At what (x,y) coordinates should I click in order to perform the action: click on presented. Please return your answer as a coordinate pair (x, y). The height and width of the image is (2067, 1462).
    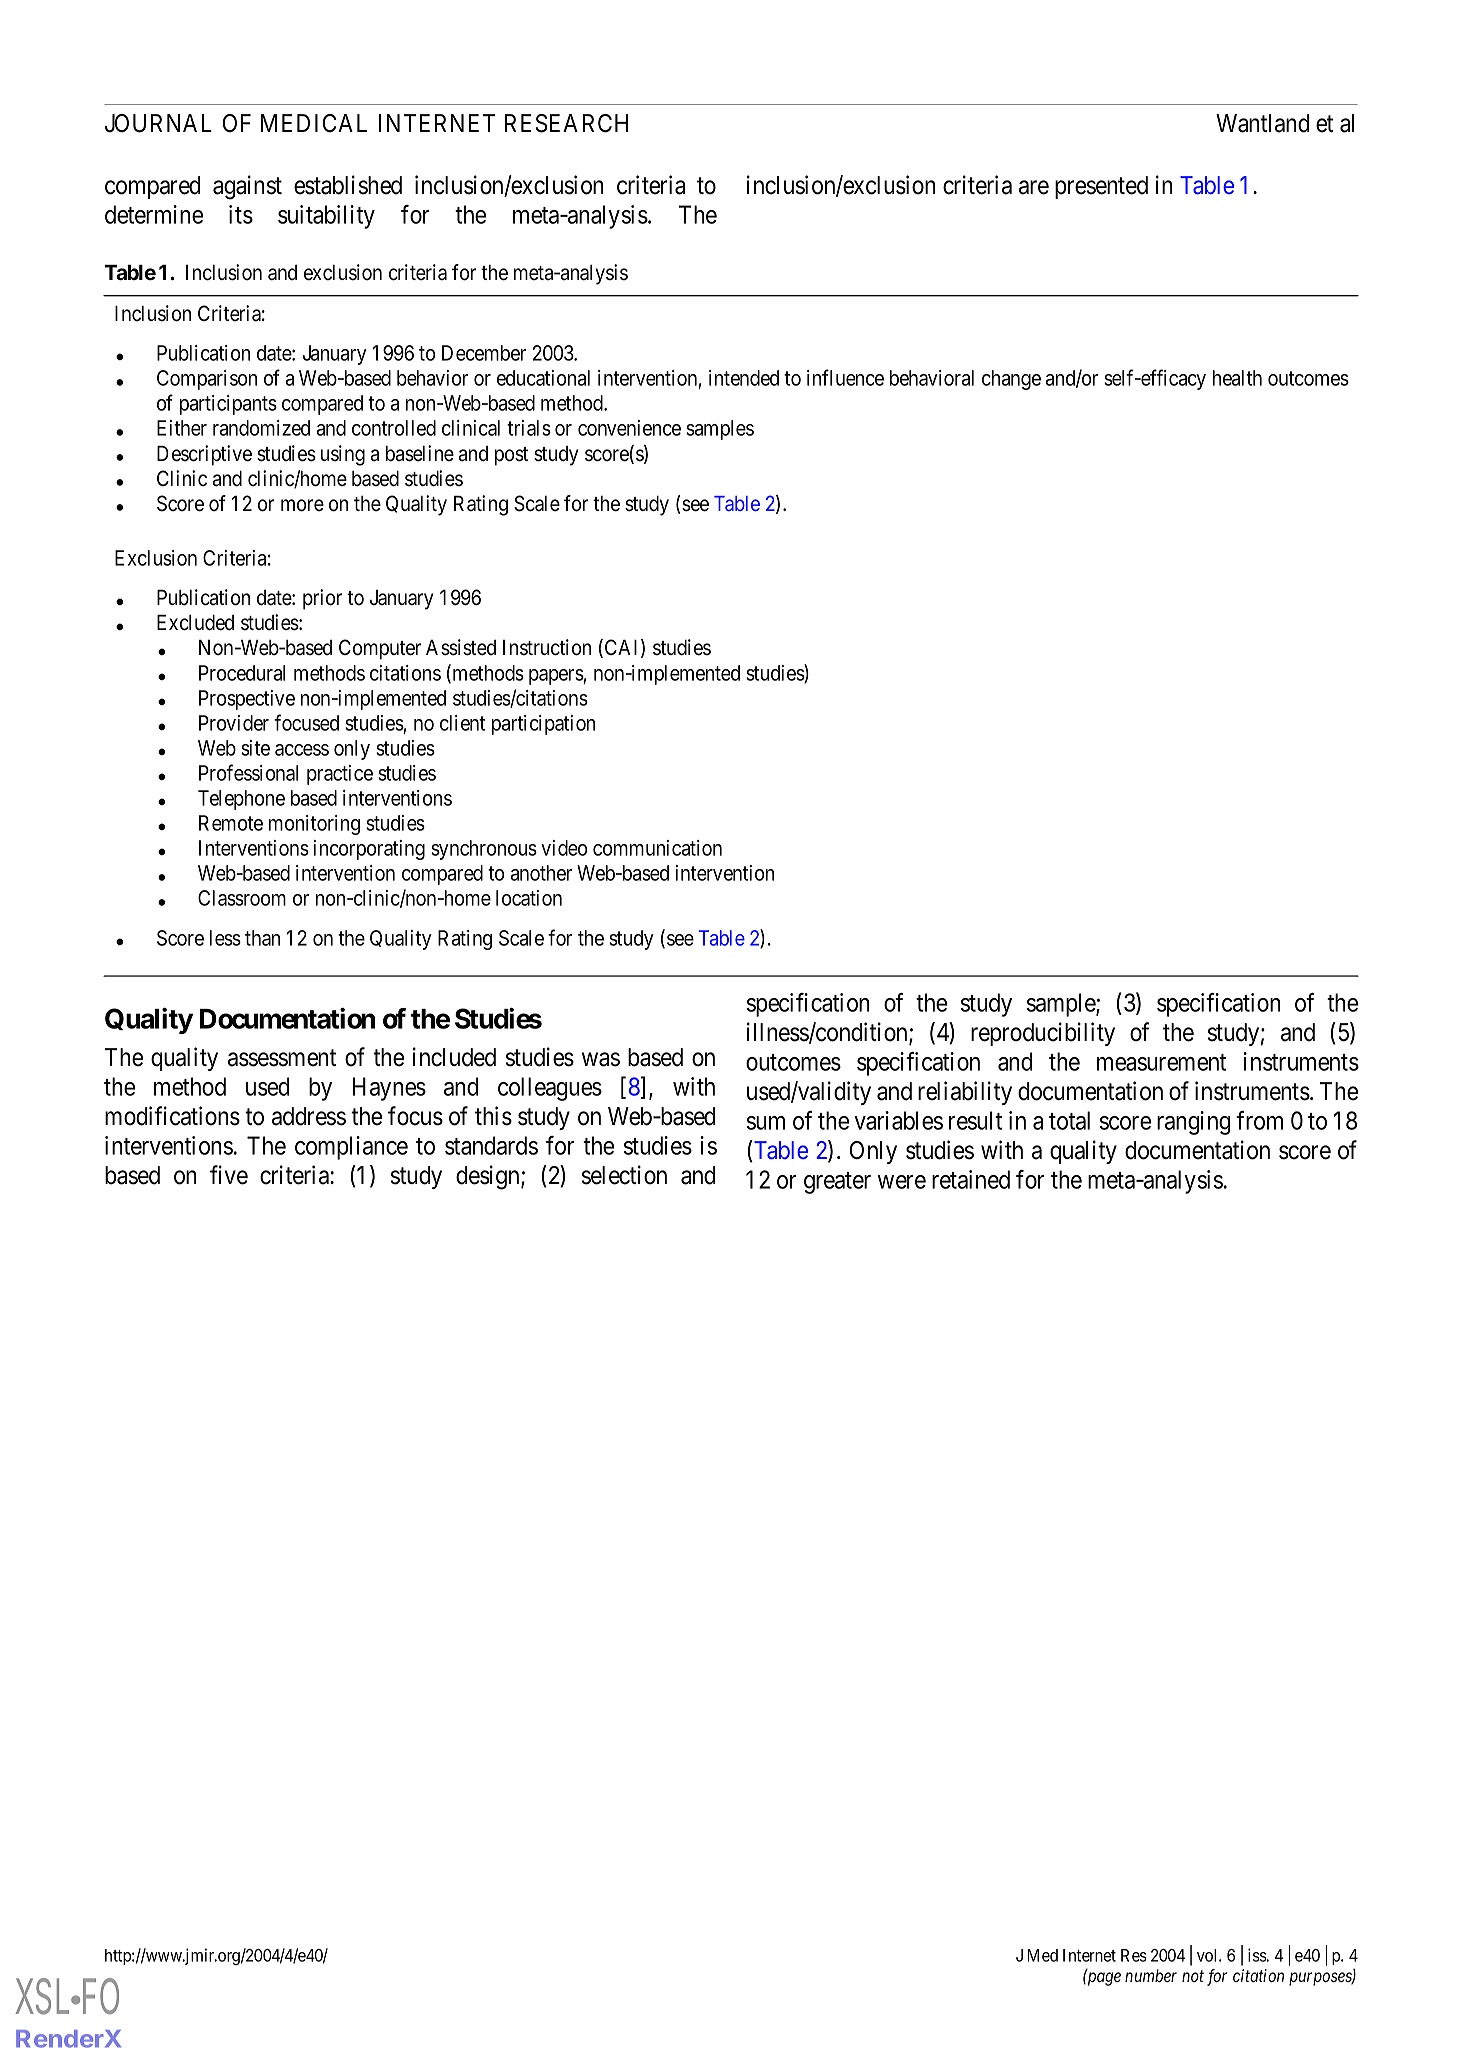
    Looking at the image, I should click on (1101, 187).
